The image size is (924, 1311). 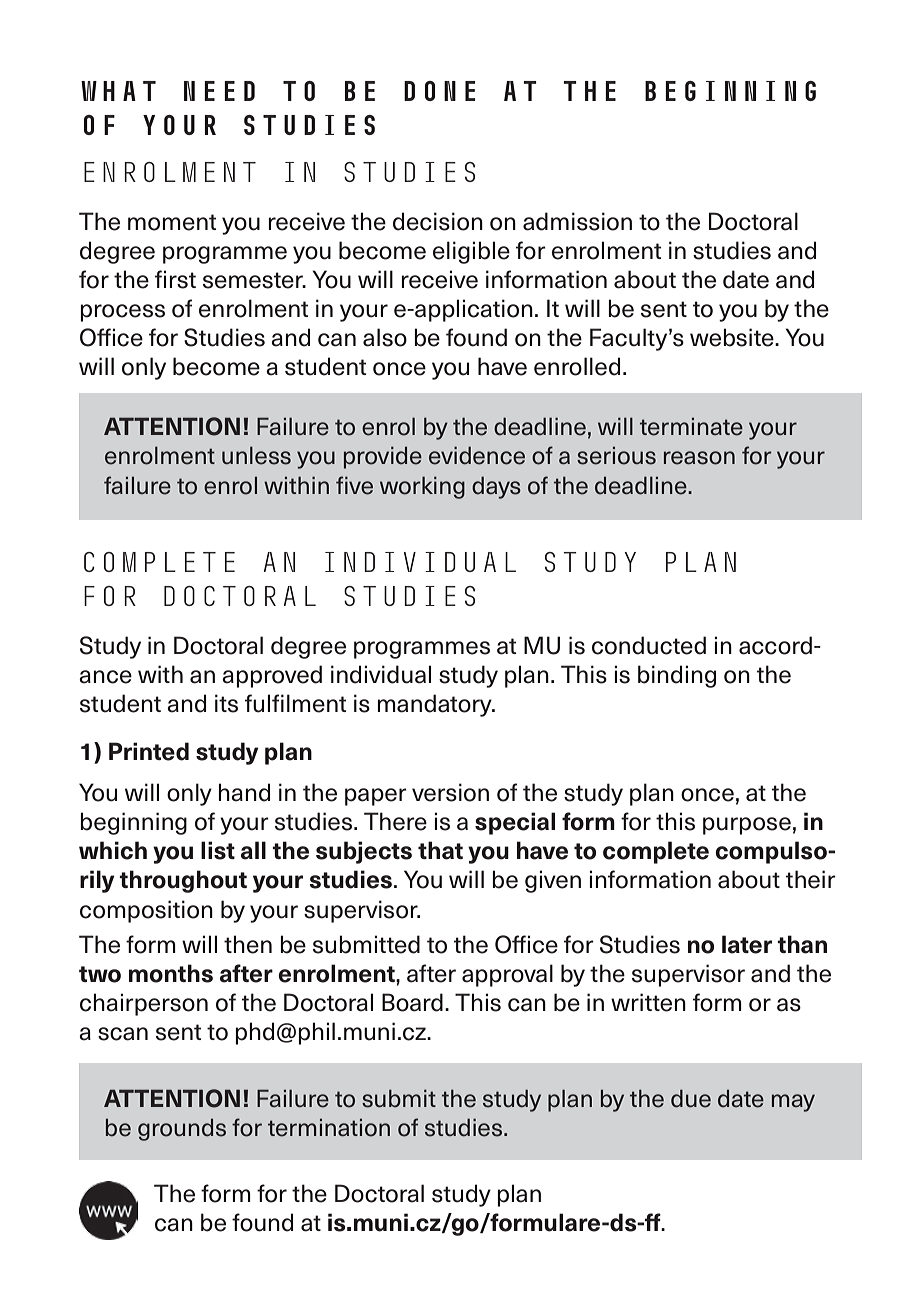 I want to click on conducted, so click(x=649, y=645).
